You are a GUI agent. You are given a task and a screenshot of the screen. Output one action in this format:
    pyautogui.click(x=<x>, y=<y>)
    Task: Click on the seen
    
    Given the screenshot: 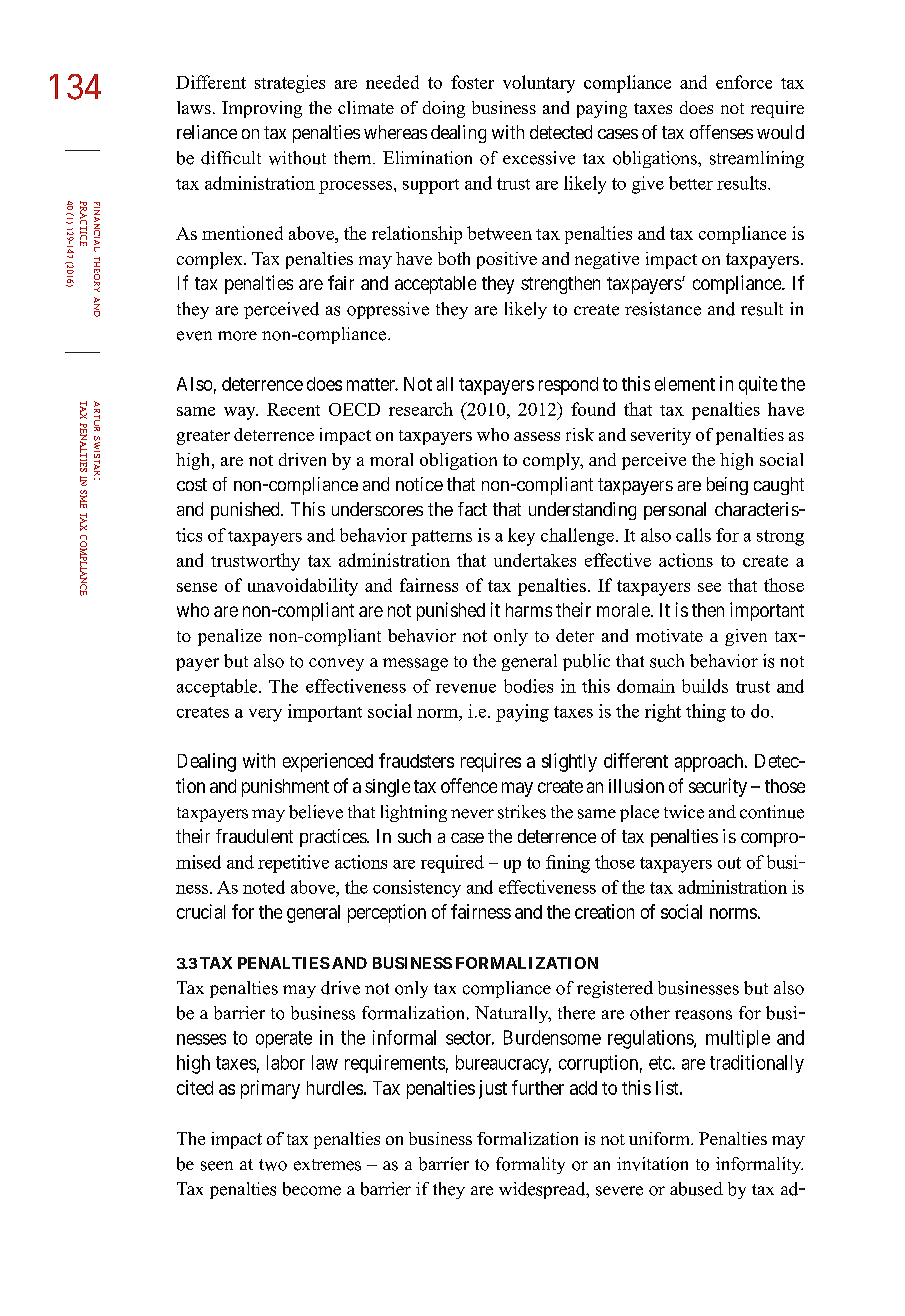 What is the action you would take?
    pyautogui.click(x=217, y=1166)
